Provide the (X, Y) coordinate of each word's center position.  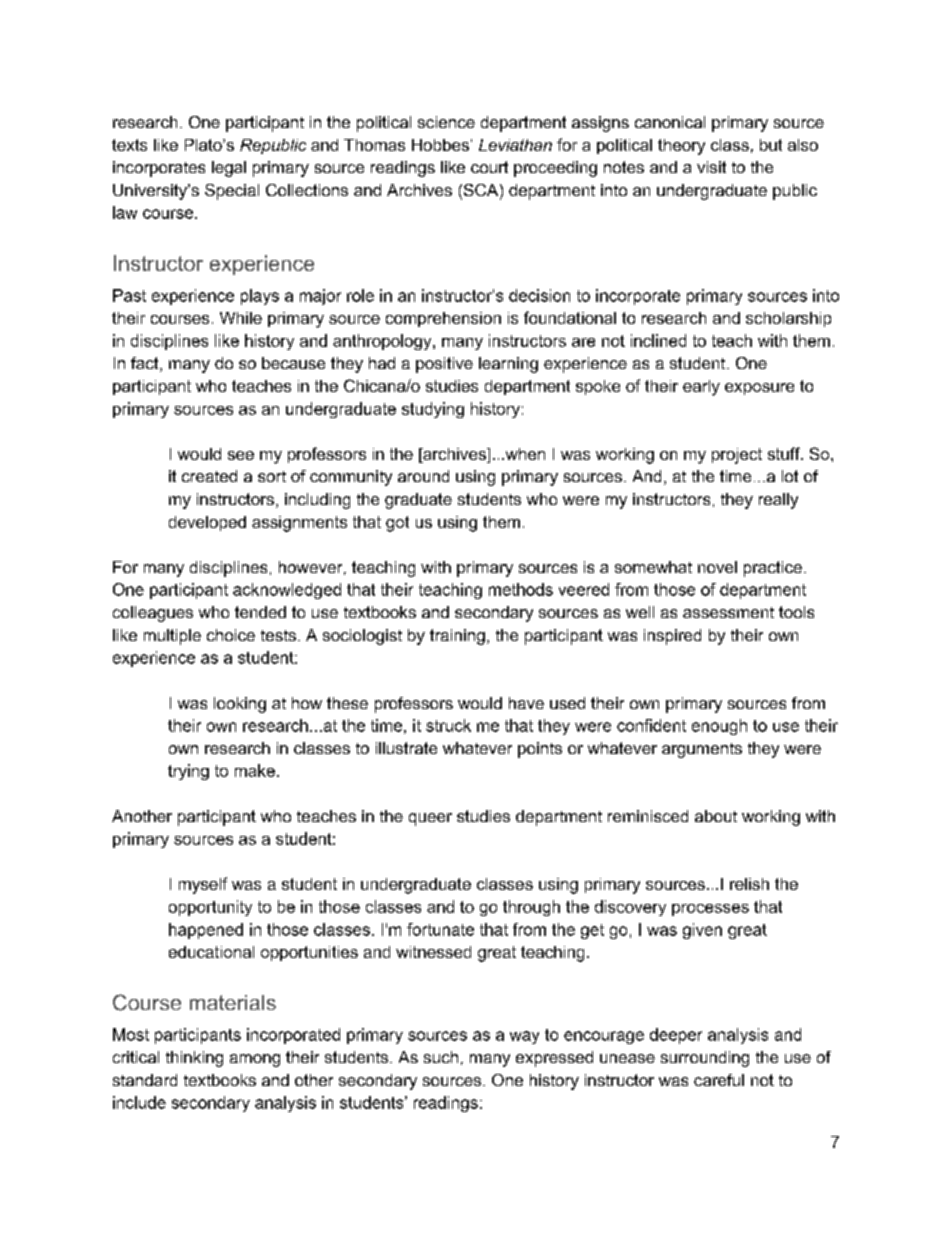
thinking (194, 1059)
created (209, 476)
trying (188, 772)
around (423, 476)
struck (448, 725)
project (737, 456)
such (441, 1057)
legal (229, 169)
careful (719, 1080)
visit (711, 167)
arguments (702, 750)
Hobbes (440, 145)
